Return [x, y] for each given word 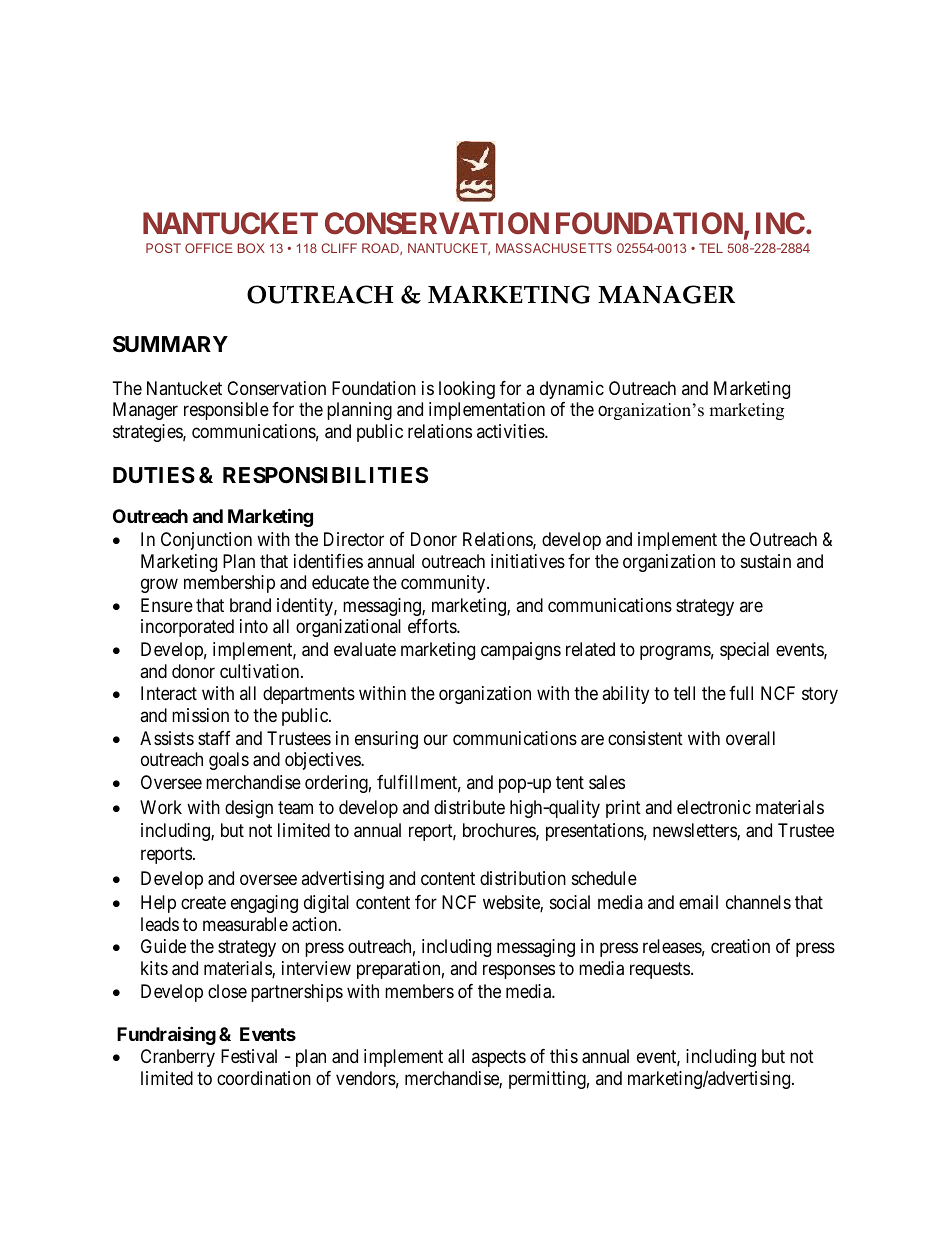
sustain [766, 561]
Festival [249, 1056]
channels [758, 902]
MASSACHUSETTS [554, 248]
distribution [523, 878]
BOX [251, 248]
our [436, 739]
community [444, 584]
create [203, 903]
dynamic [572, 390]
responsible [226, 411]
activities [511, 431]
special [744, 651]
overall [750, 738]
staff [214, 738]
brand [250, 605]
